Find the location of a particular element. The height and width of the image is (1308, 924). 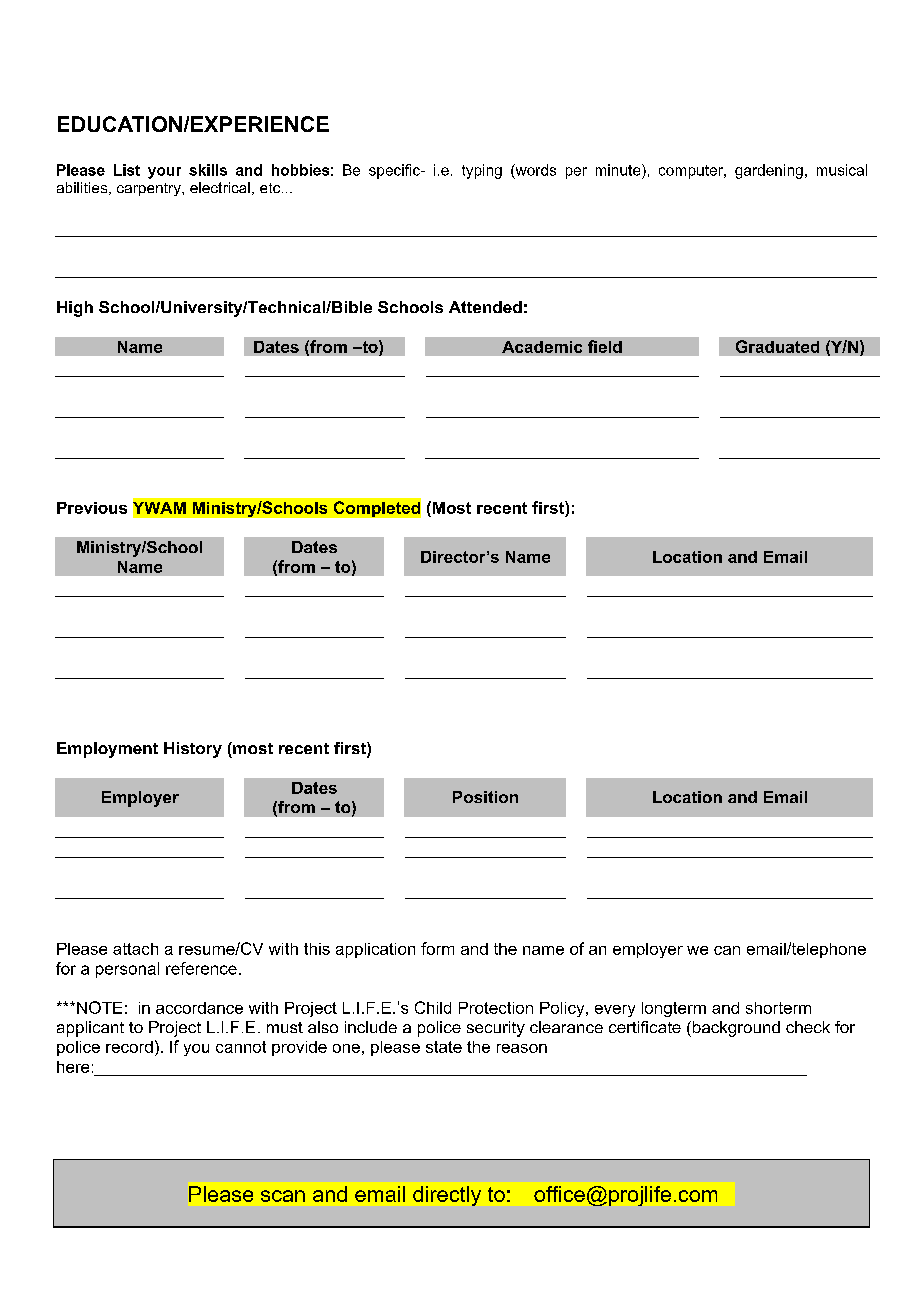

carpentry is located at coordinates (150, 189).
